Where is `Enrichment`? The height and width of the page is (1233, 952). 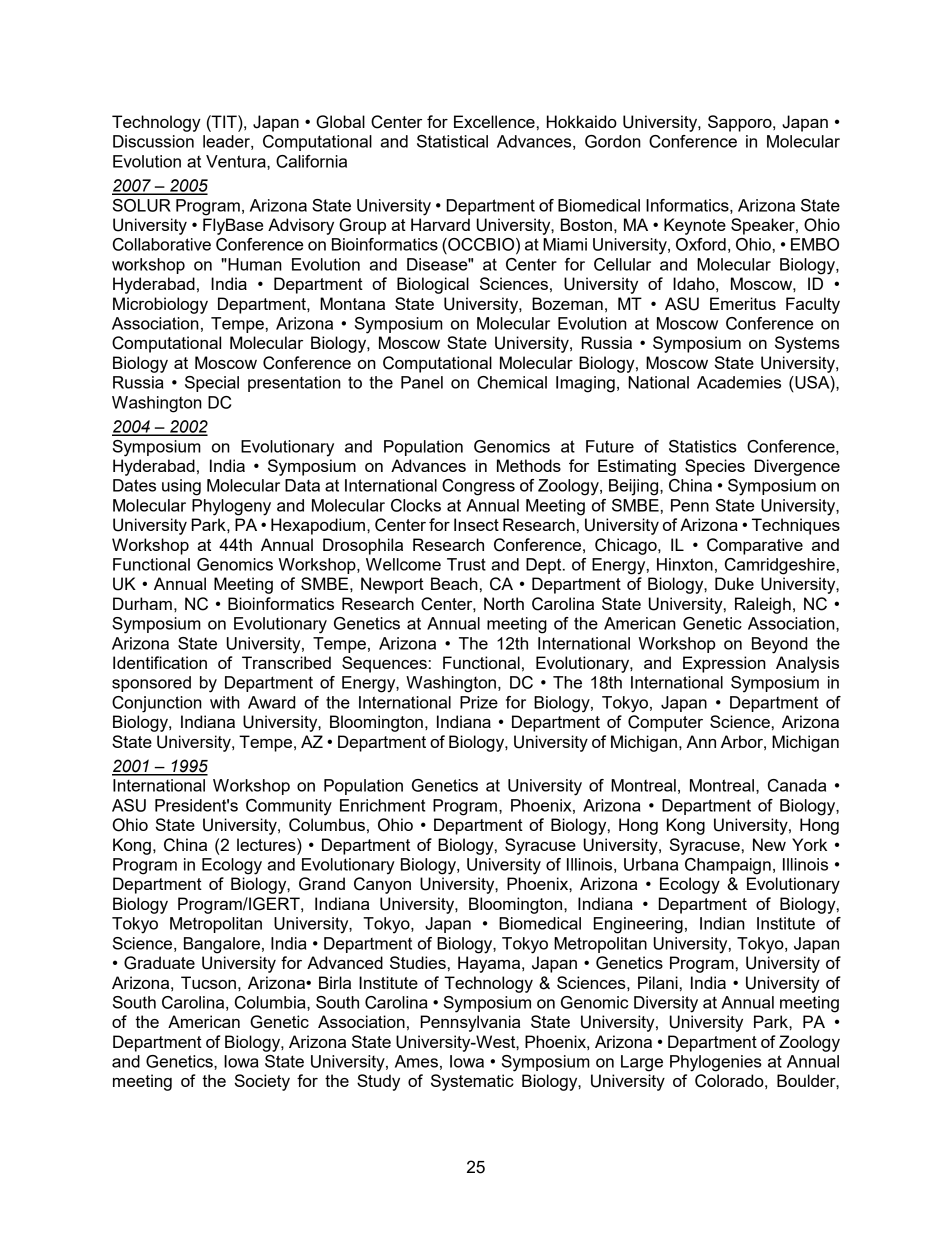 Enrichment is located at coordinates (382, 805).
